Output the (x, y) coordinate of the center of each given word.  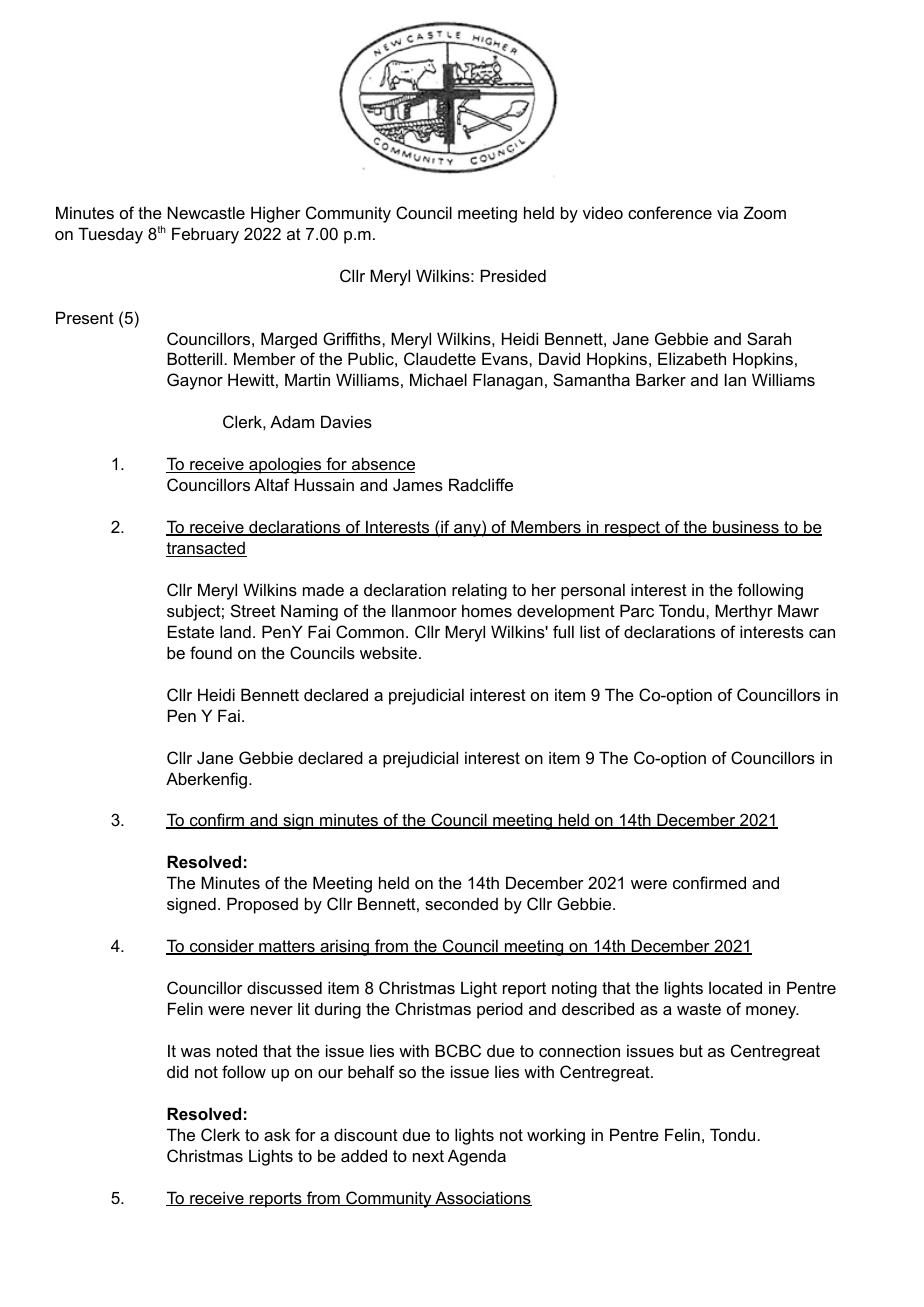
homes (487, 610)
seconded (461, 904)
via (727, 212)
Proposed (262, 905)
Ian (735, 379)
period (500, 1010)
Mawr (798, 610)
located (735, 987)
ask (277, 1134)
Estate (191, 631)
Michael (438, 379)
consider (222, 947)
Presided (513, 275)
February (205, 235)
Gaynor (195, 381)
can (822, 633)
